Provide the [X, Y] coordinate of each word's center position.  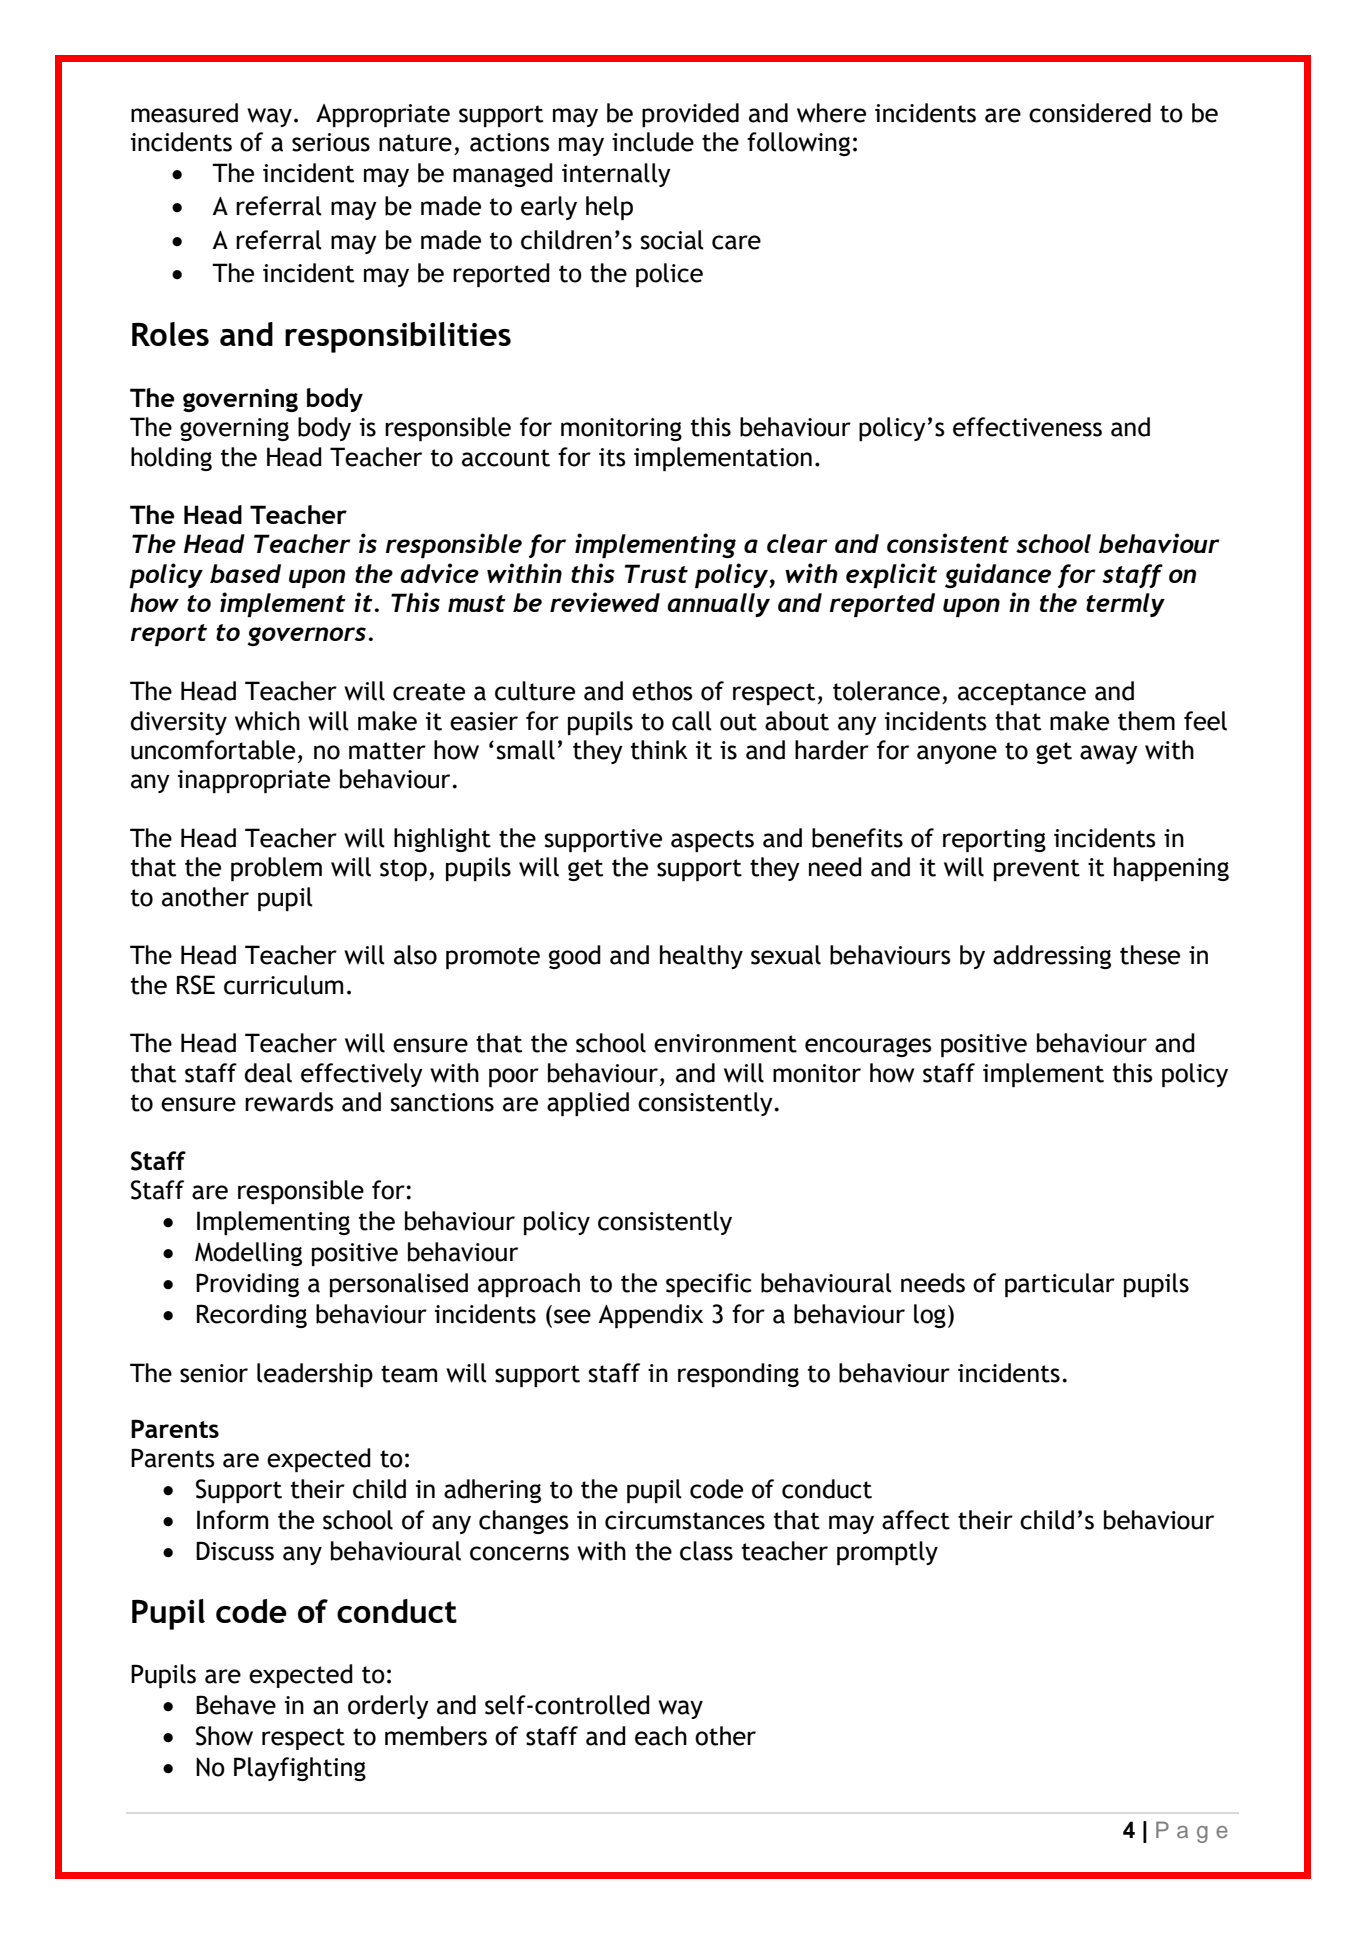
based [245, 573]
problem [276, 869]
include [653, 142]
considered [1090, 113]
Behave [236, 1705]
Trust [656, 573]
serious [331, 142]
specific [709, 1285]
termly [1125, 605]
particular [1060, 1285]
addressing [1052, 957]
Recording [252, 1316]
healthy [701, 957]
